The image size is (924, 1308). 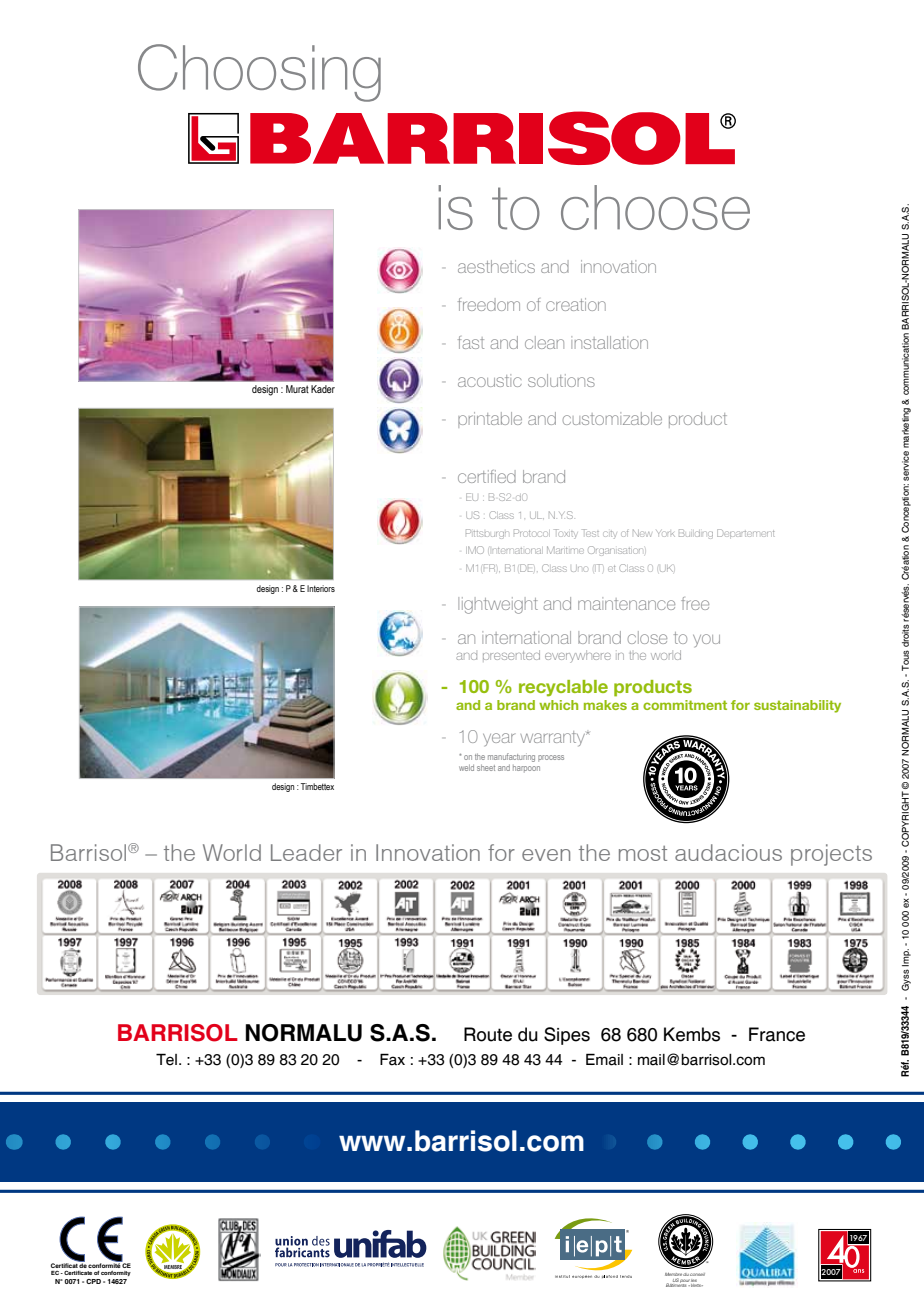 What do you see at coordinates (321, 588) in the screenshot?
I see `Interiors` at bounding box center [321, 588].
